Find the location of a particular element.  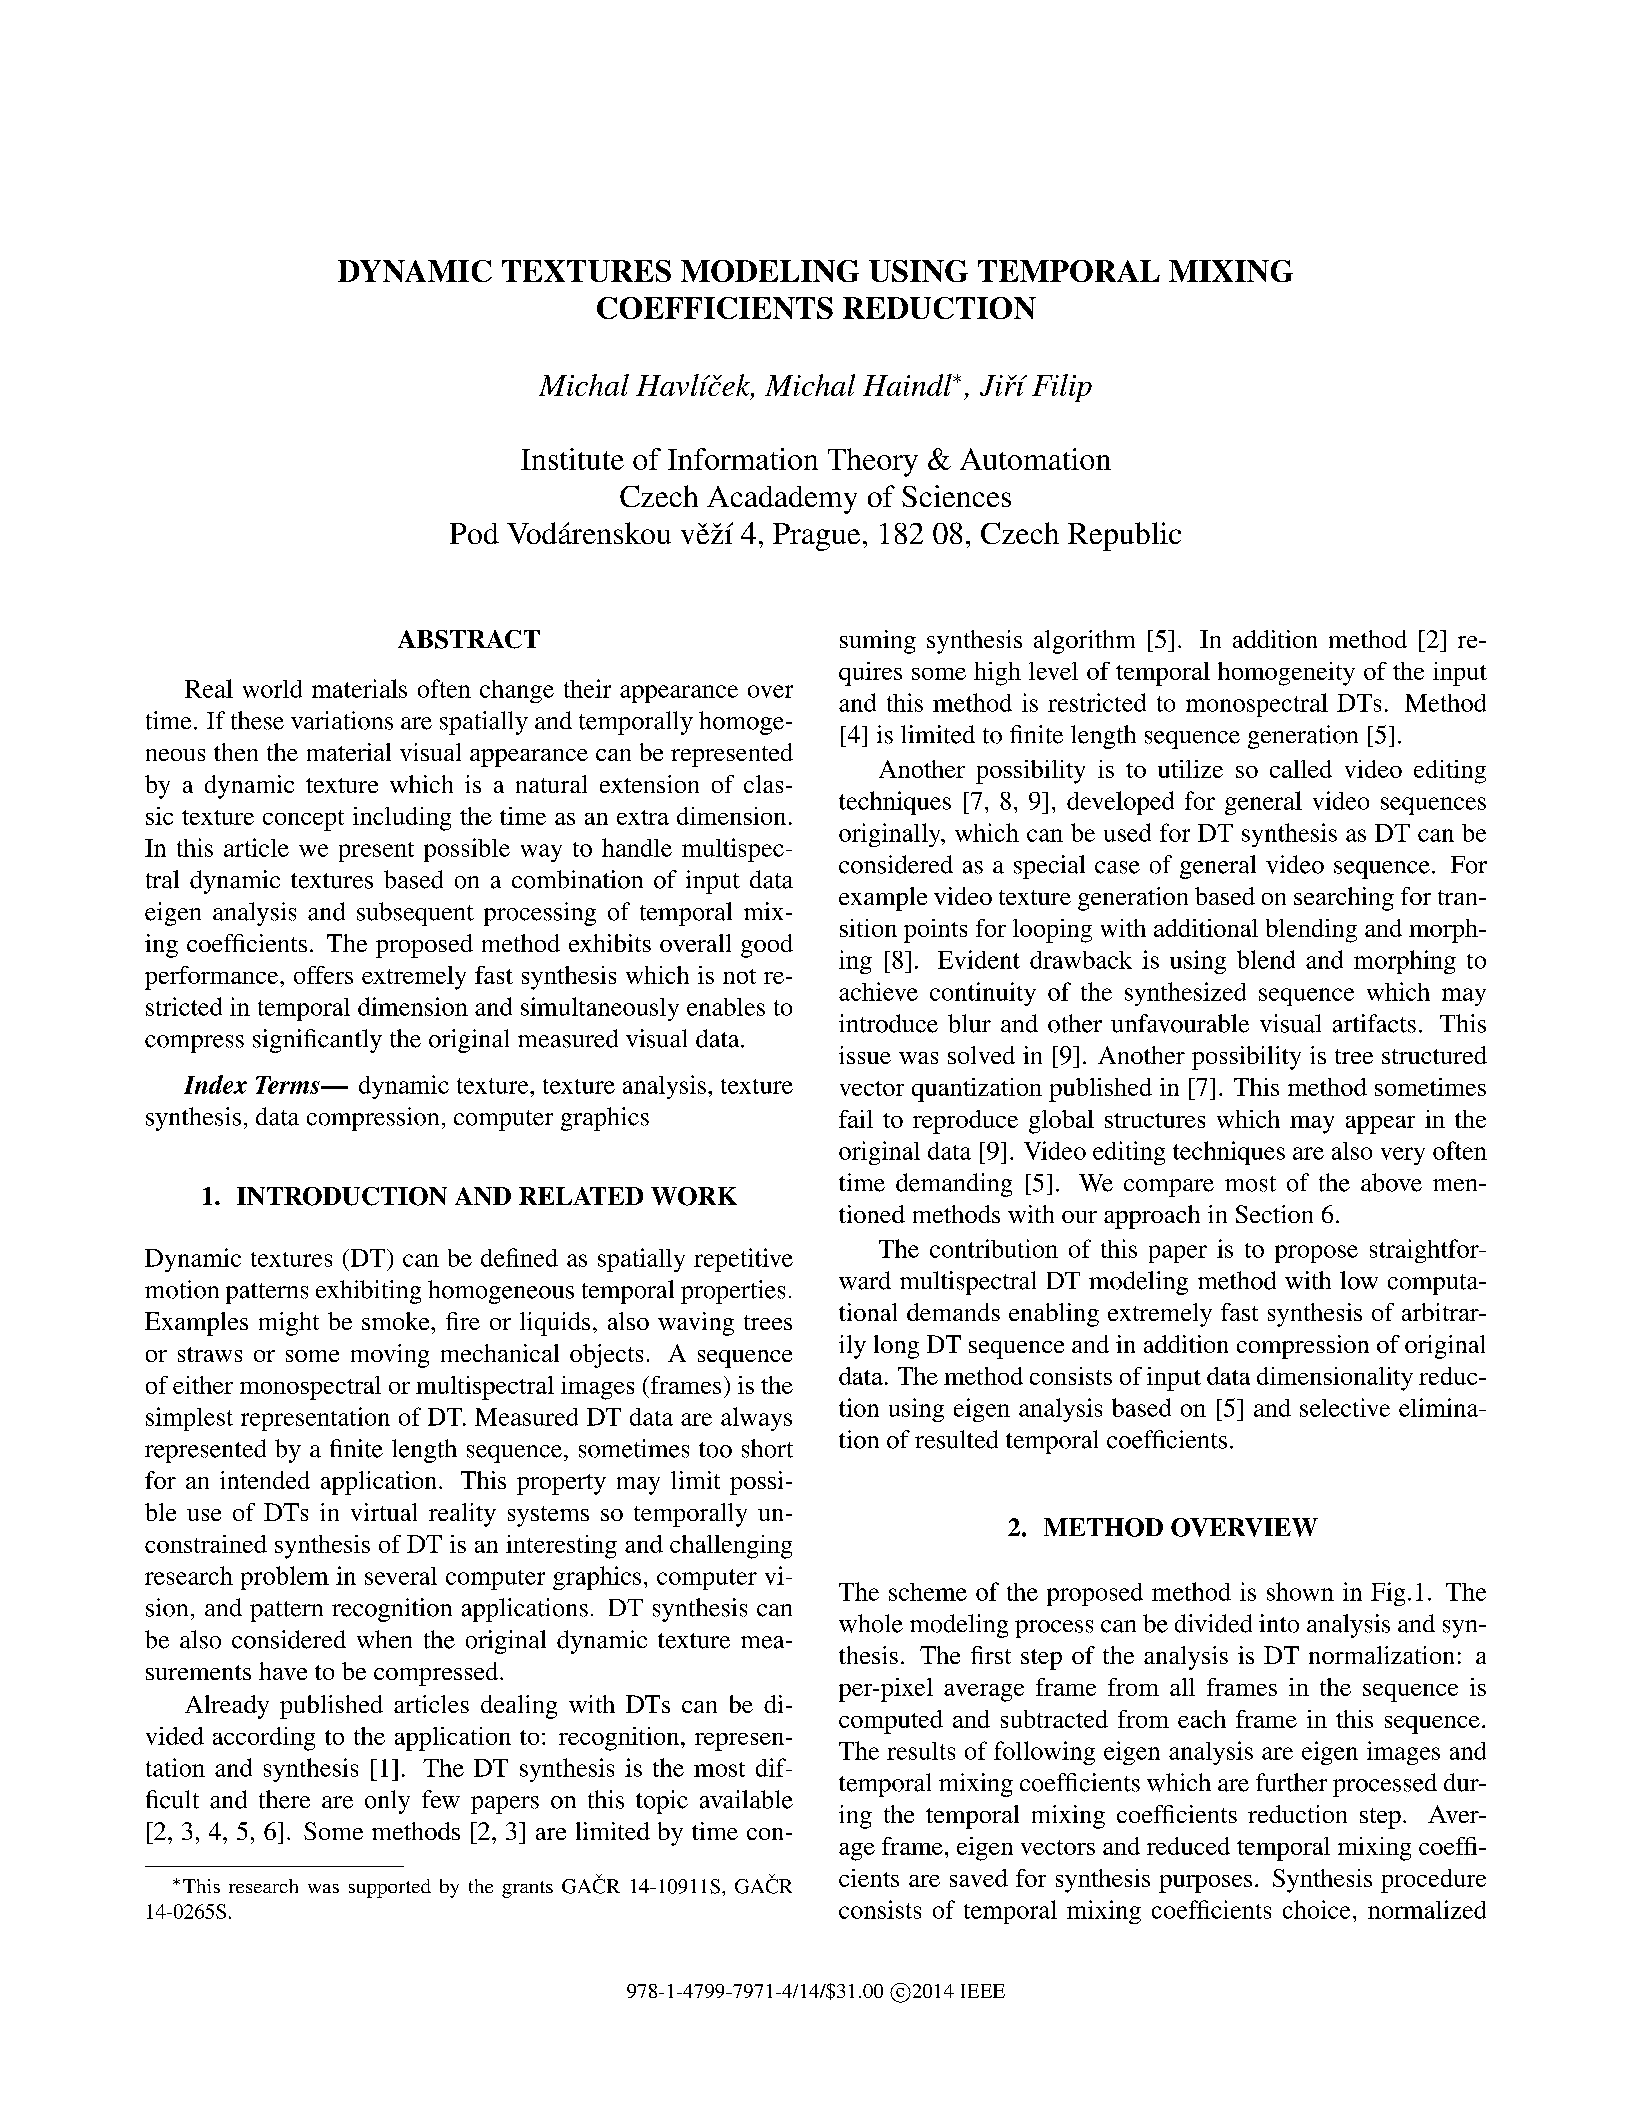

Theory is located at coordinates (873, 462).
